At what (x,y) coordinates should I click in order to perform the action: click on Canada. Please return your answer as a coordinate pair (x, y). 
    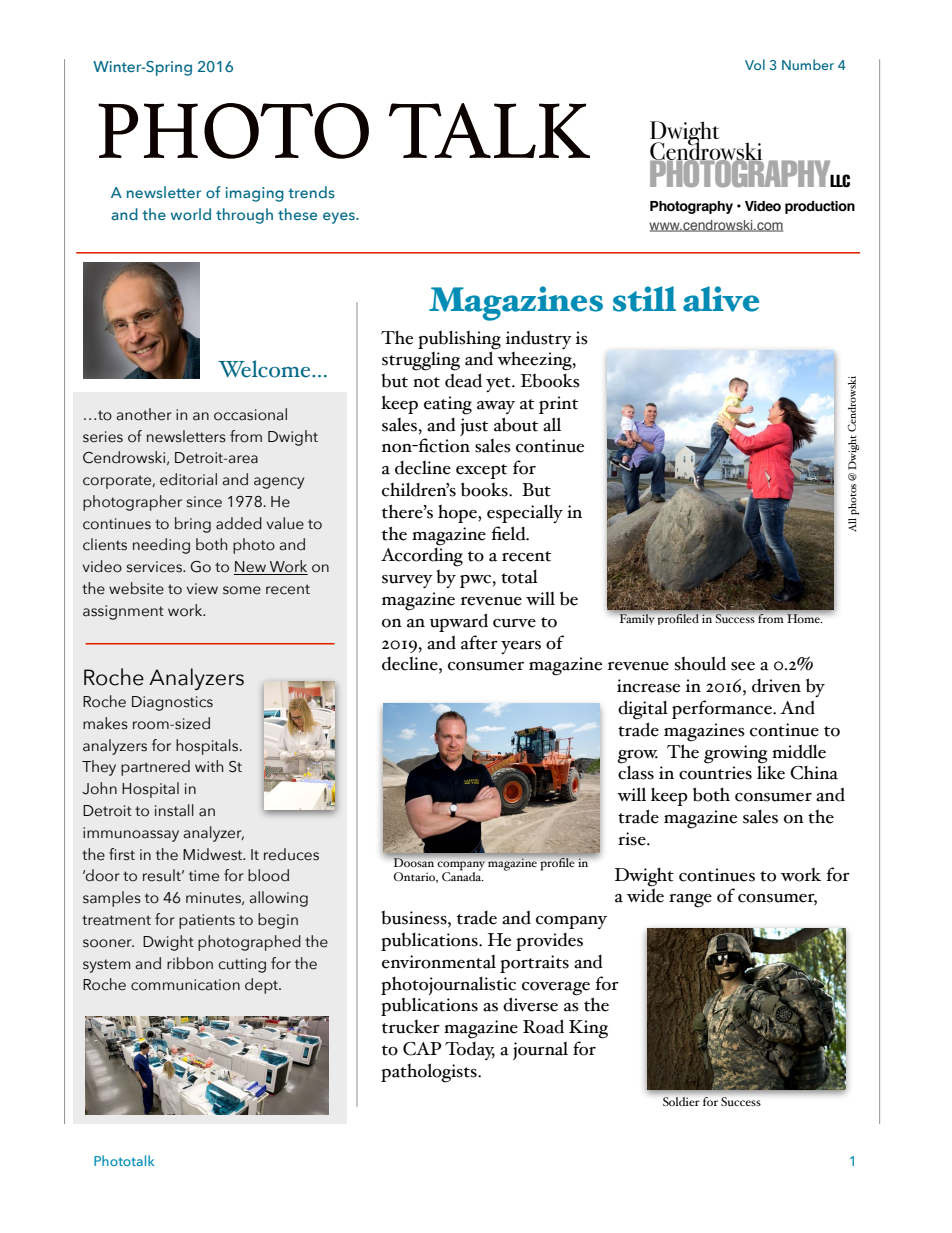
    Looking at the image, I should click on (463, 875).
